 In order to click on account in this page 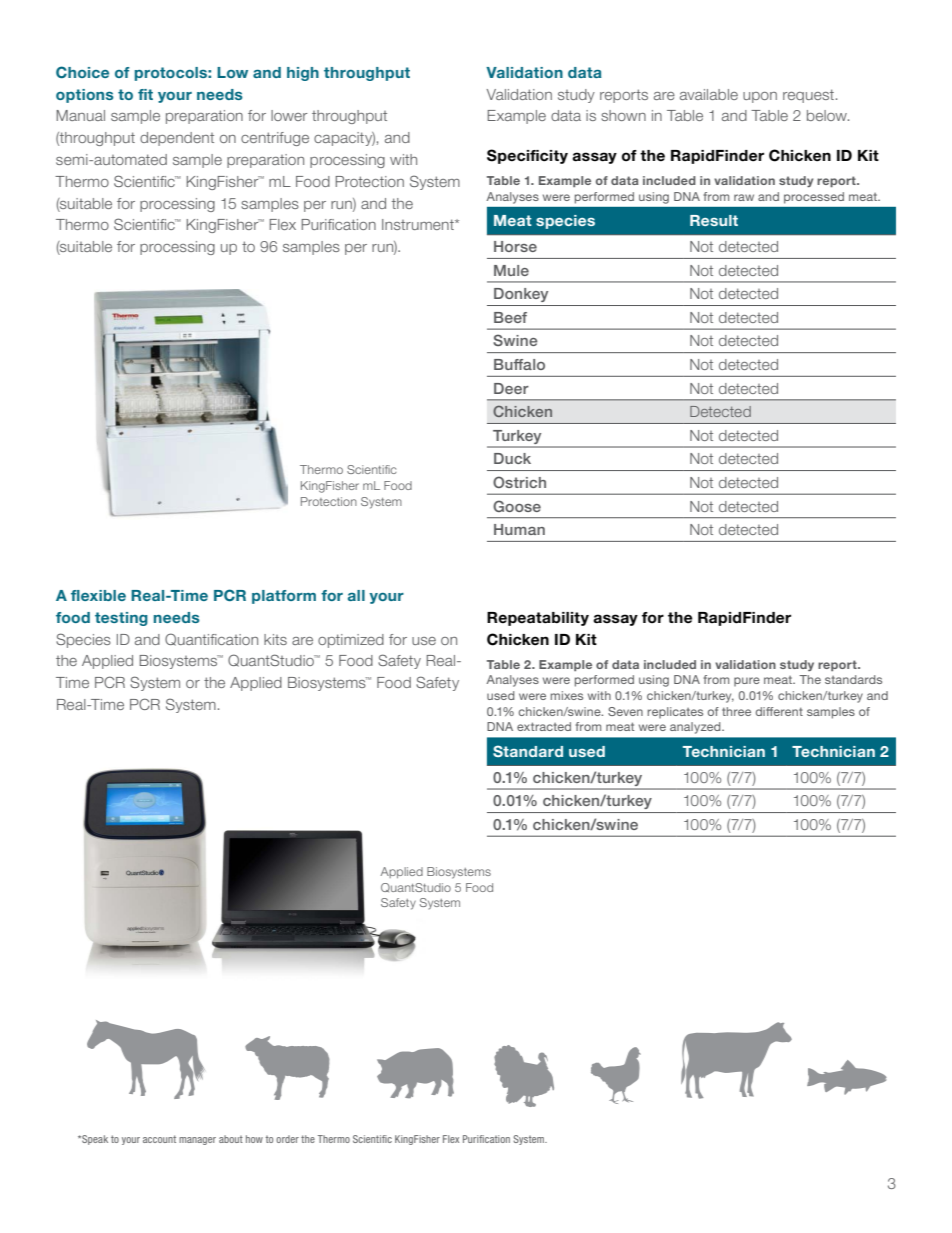, I will do `click(159, 1139)`.
